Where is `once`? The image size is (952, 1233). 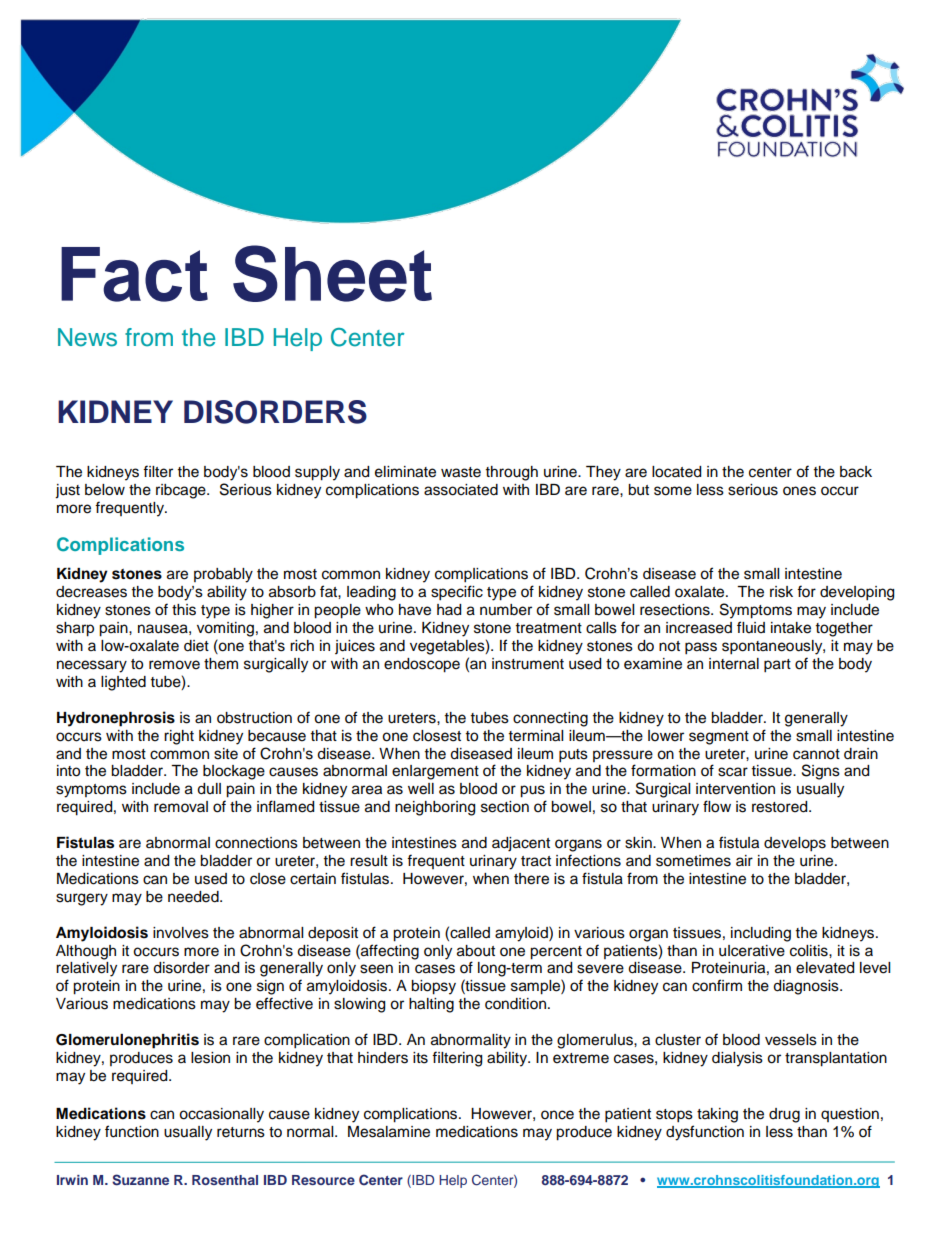
once is located at coordinates (557, 1115).
